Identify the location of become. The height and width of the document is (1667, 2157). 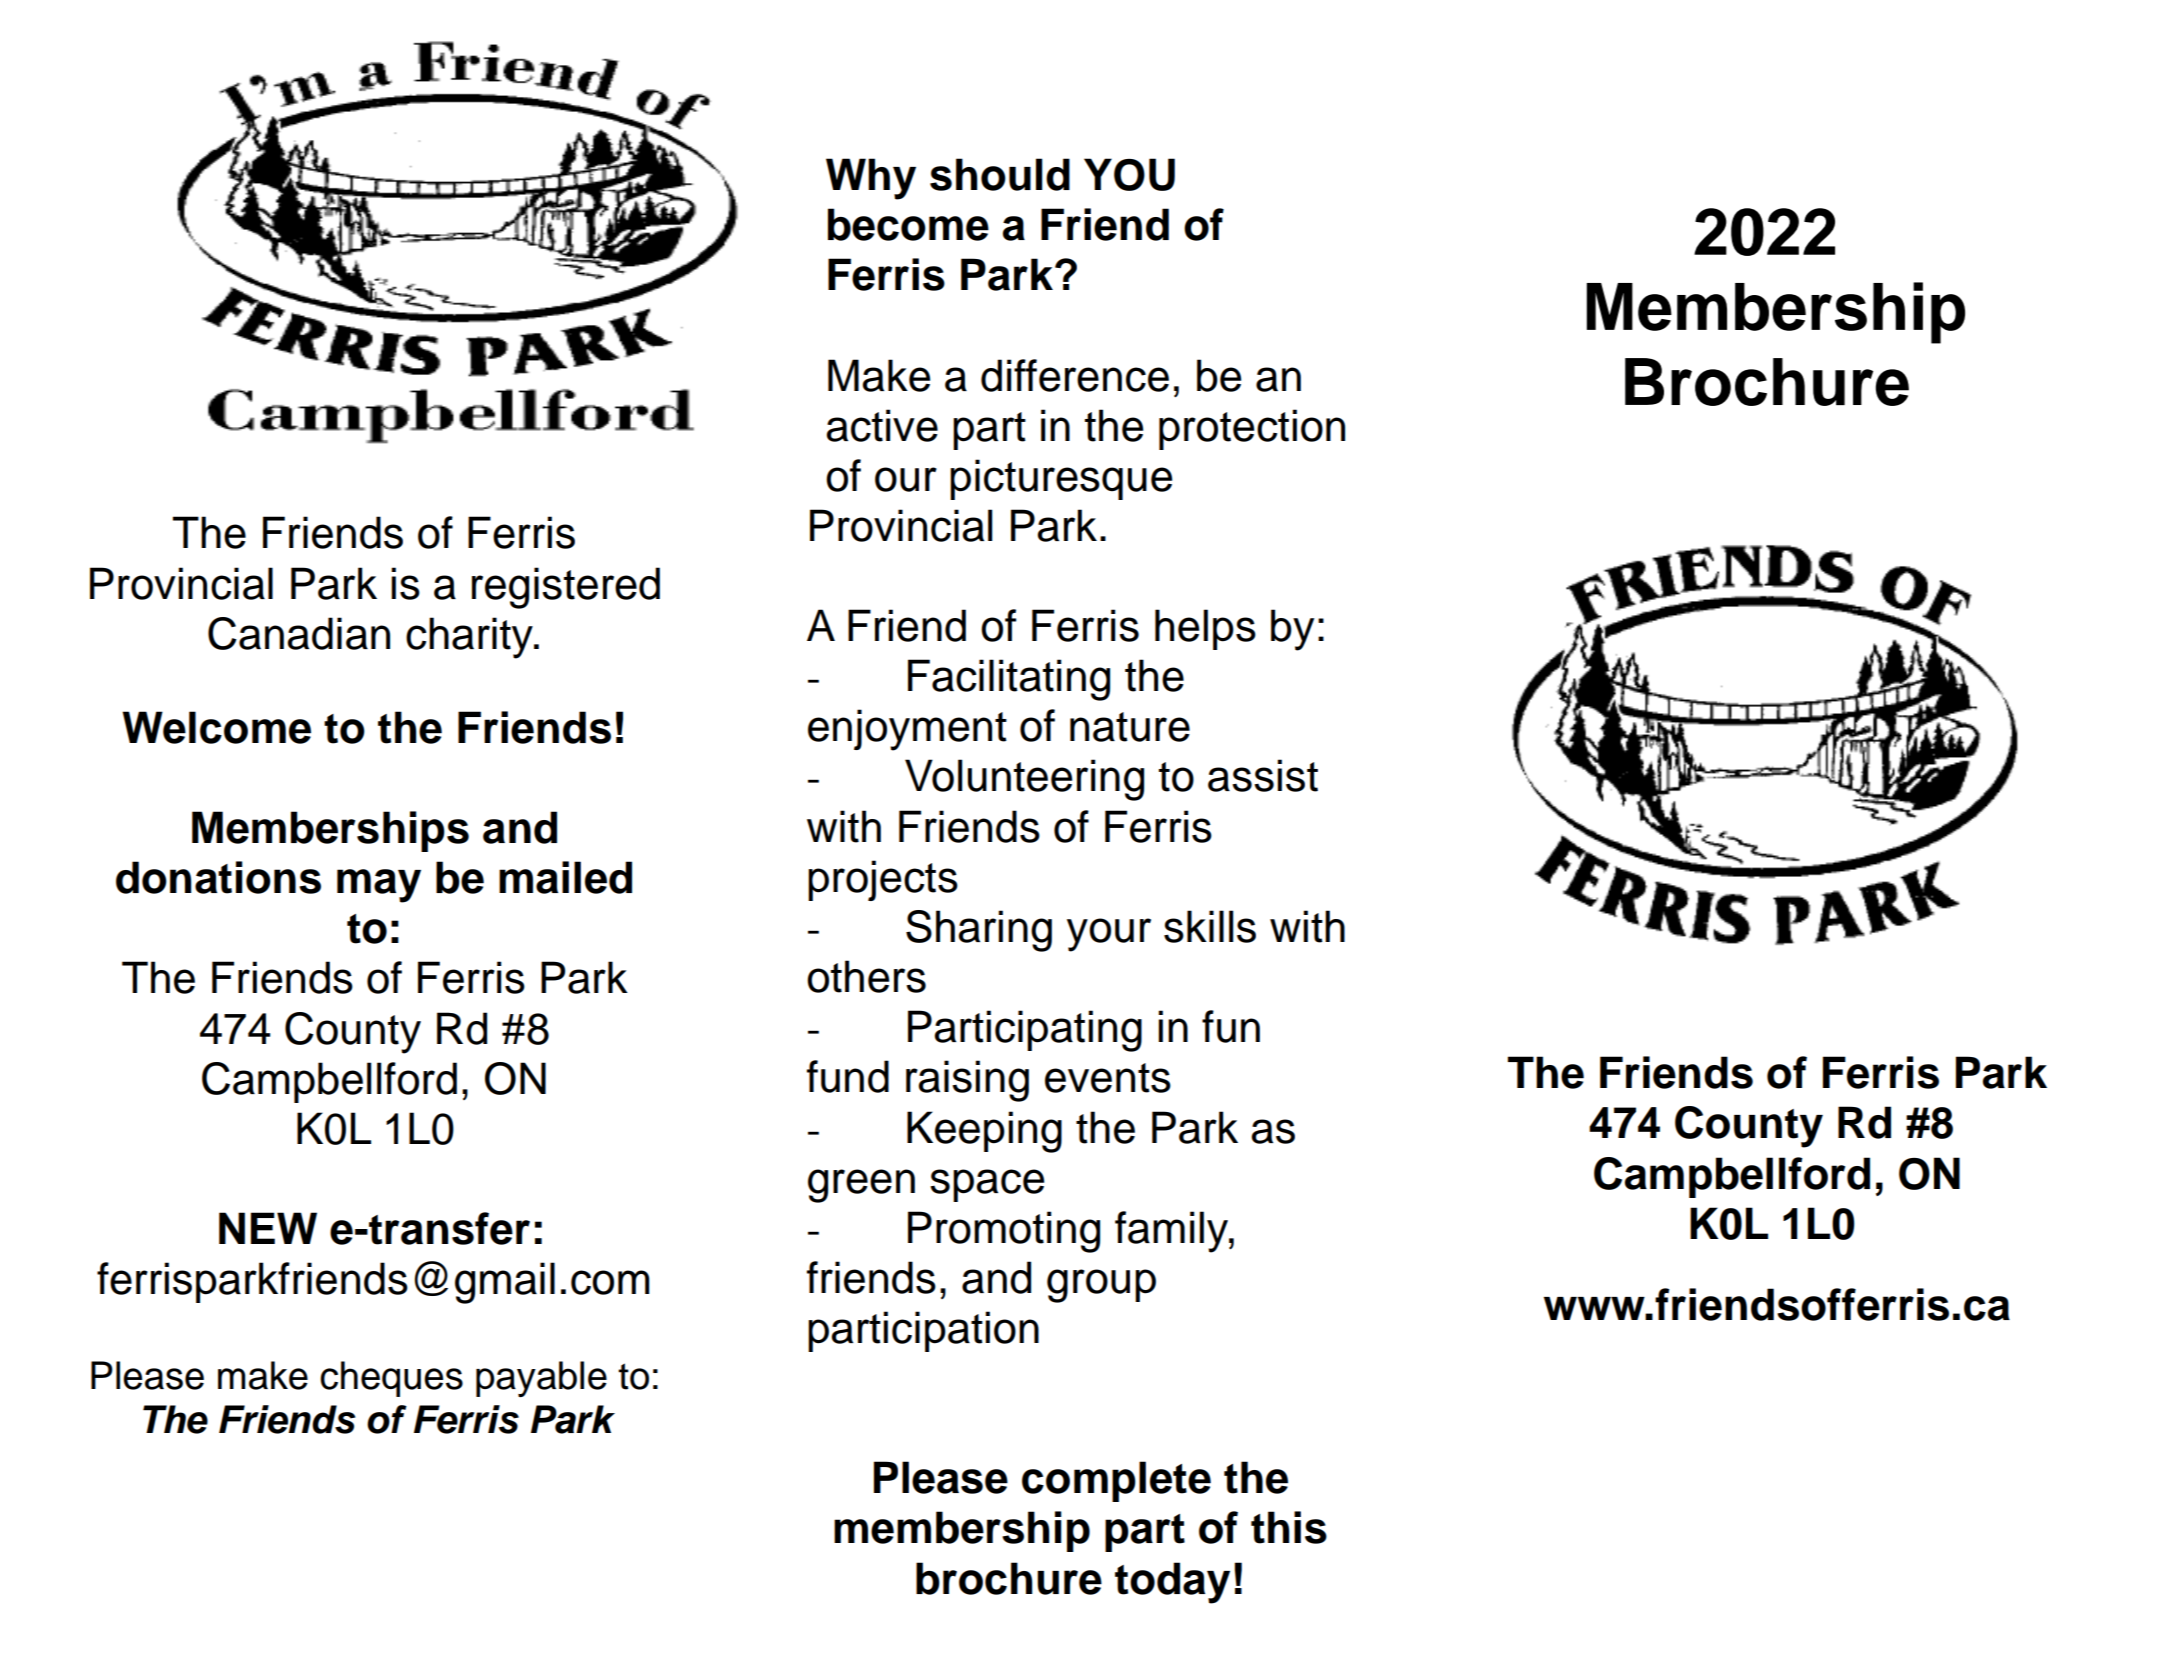
(908, 224).
